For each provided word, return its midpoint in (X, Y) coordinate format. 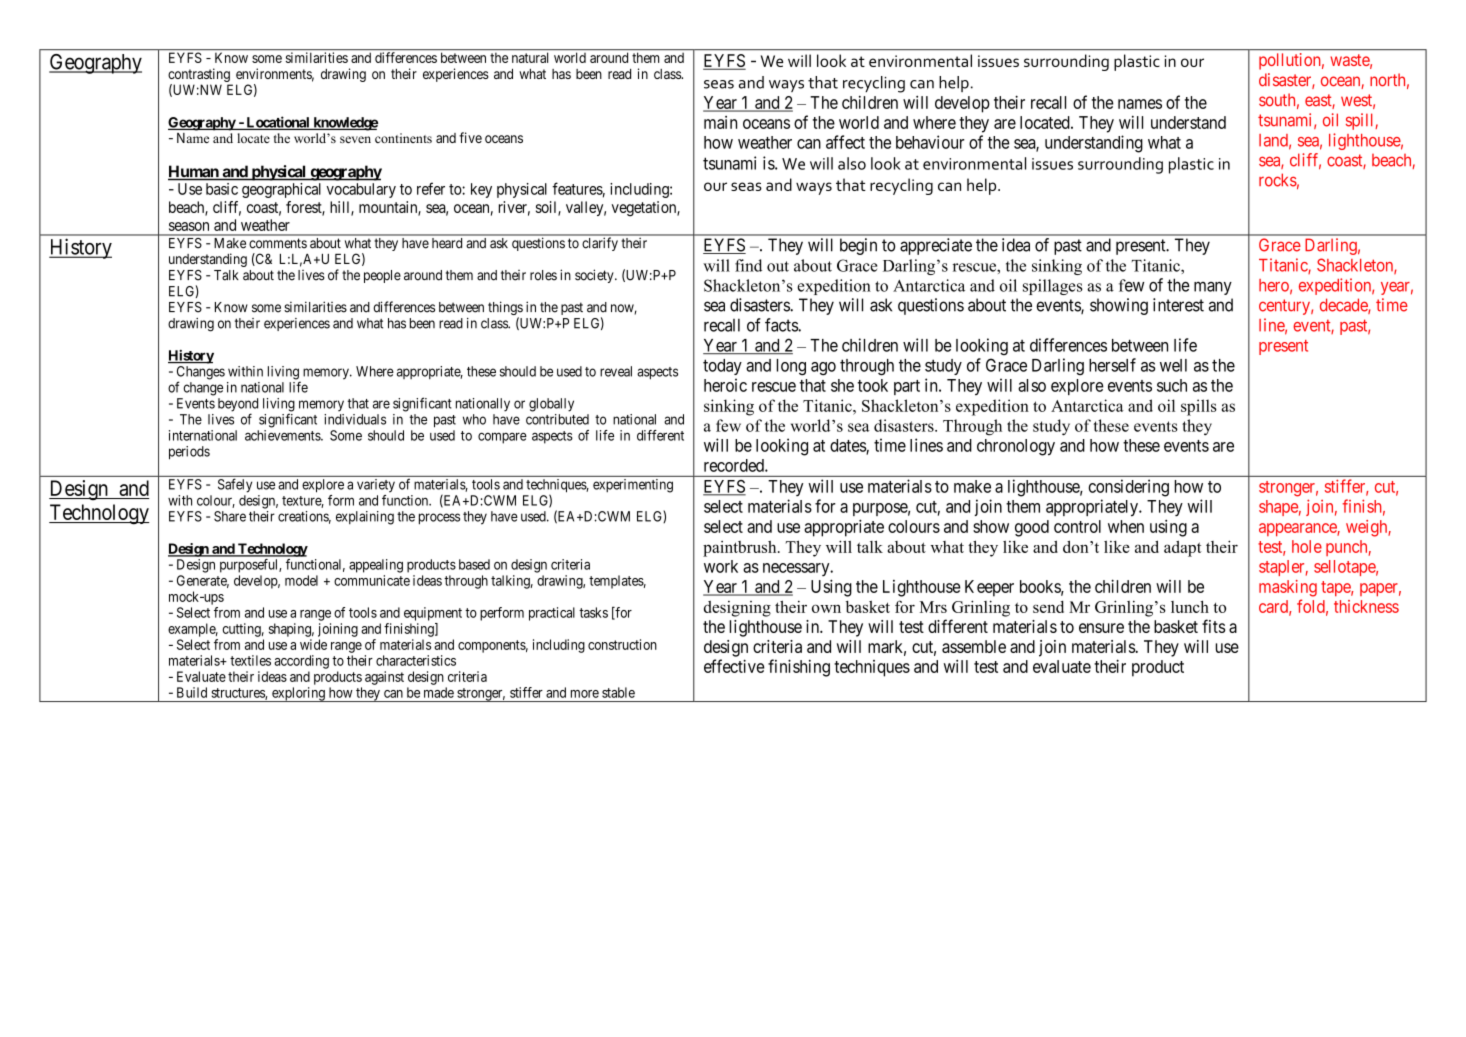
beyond (238, 406)
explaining (365, 518)
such (1172, 385)
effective (734, 666)
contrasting (200, 76)
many (1213, 288)
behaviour (930, 142)
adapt (1183, 548)
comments (278, 243)
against (384, 678)
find (748, 265)
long (791, 367)
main (720, 122)
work (721, 566)
